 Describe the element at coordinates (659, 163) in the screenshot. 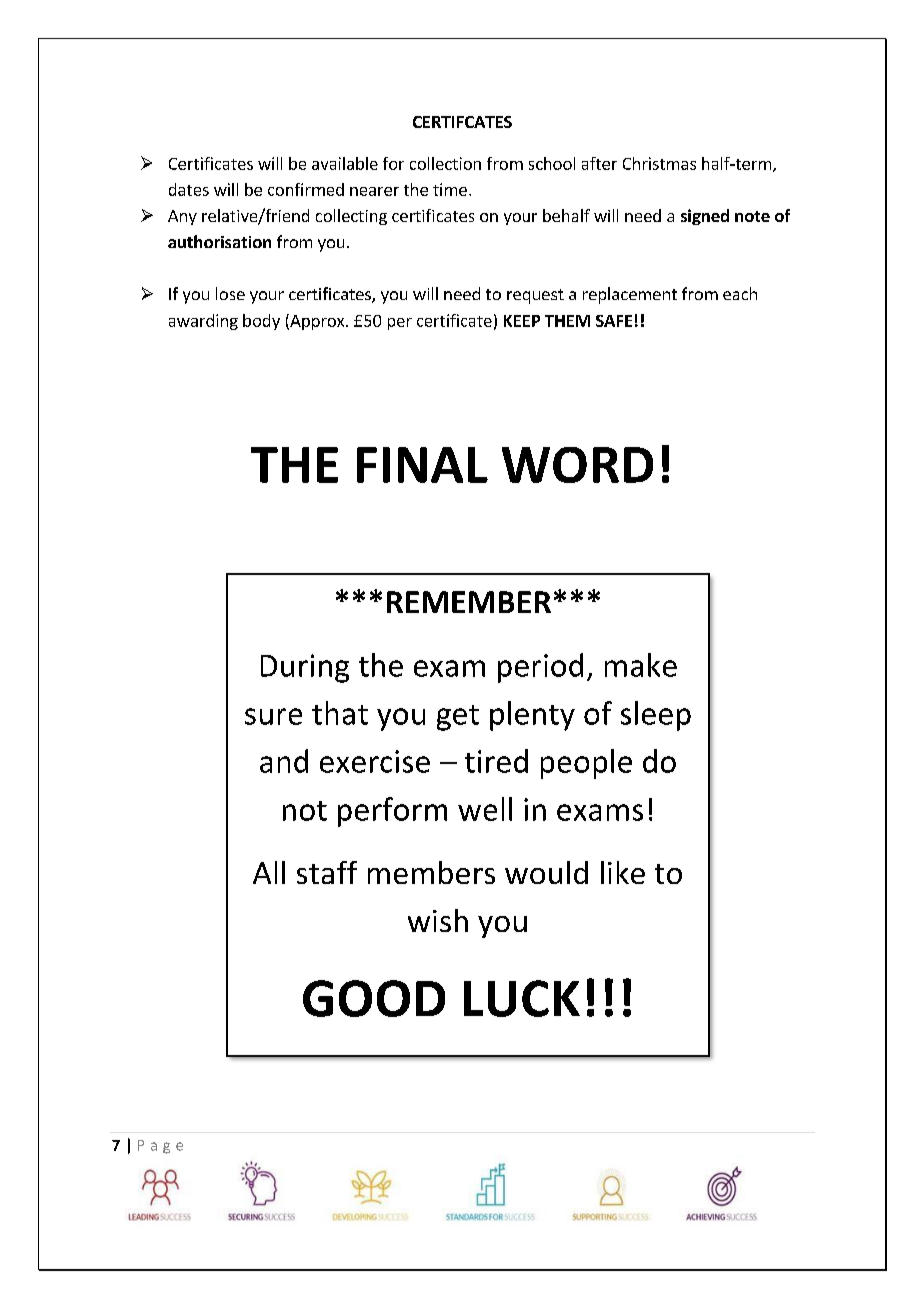

I see `Christmas` at that location.
